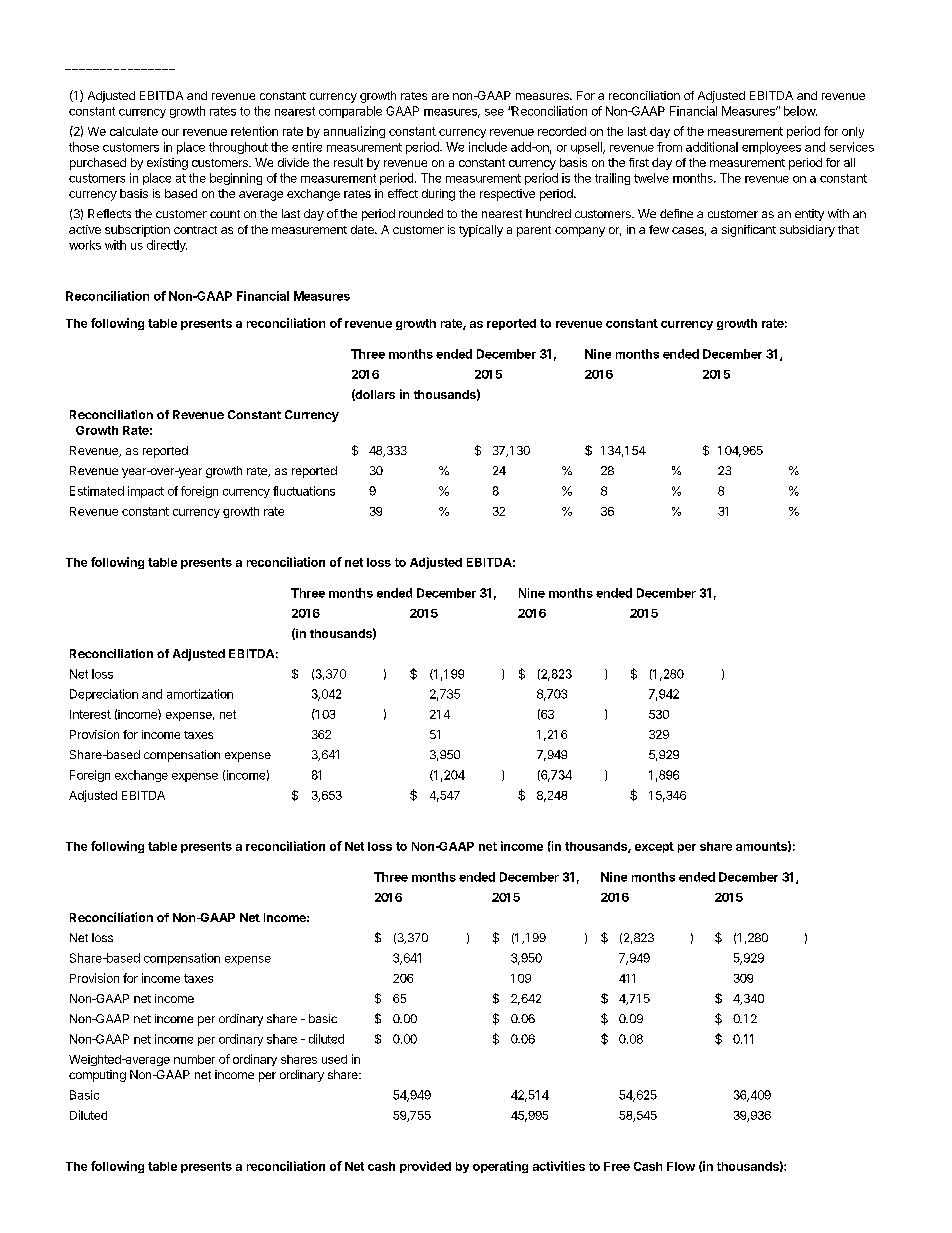 The image size is (952, 1233). I want to click on employees, so click(771, 148).
